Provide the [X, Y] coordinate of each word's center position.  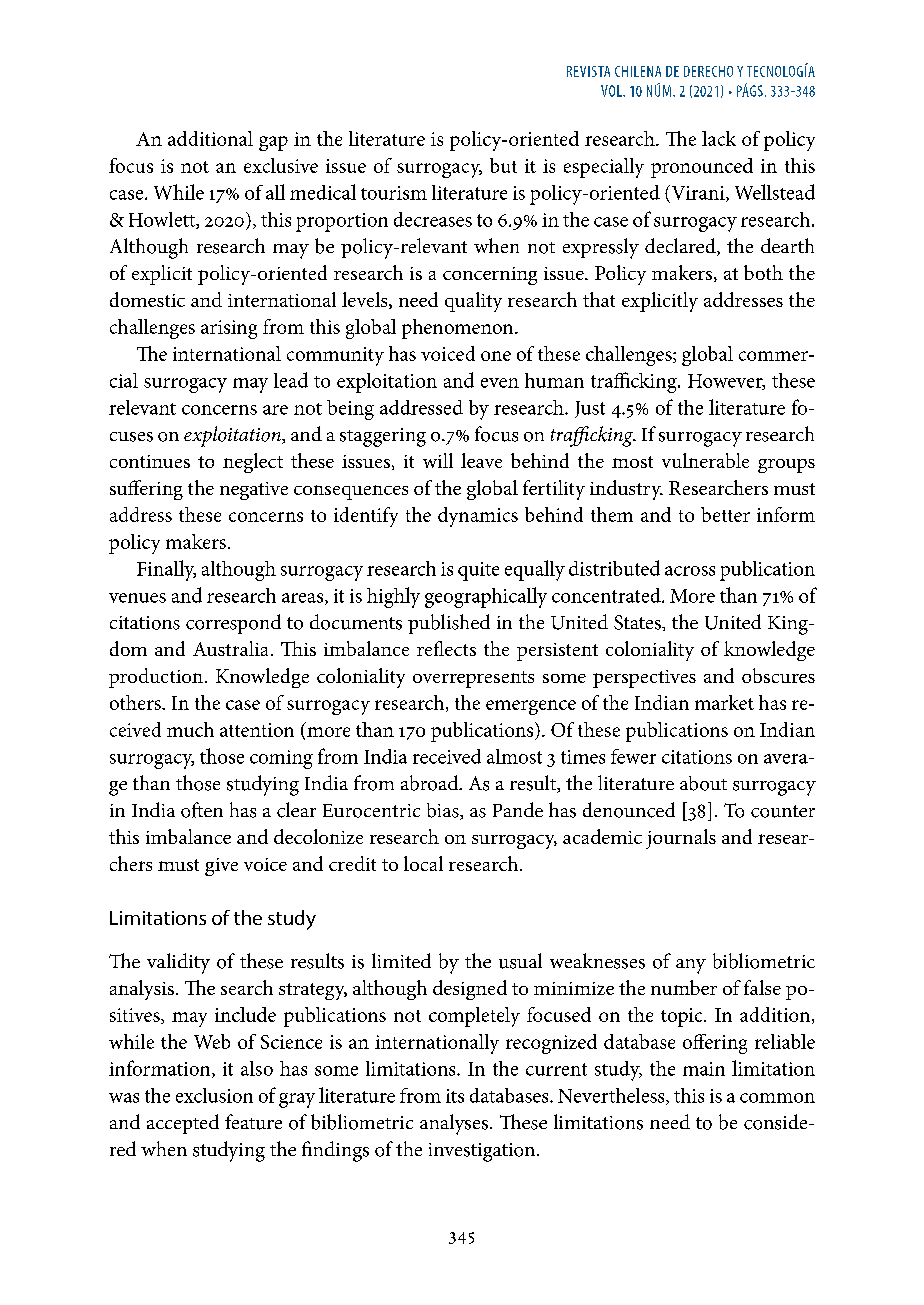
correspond [233, 624]
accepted [183, 1124]
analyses [455, 1124]
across [690, 571]
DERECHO [708, 71]
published [449, 624]
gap [273, 143]
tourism [394, 193]
